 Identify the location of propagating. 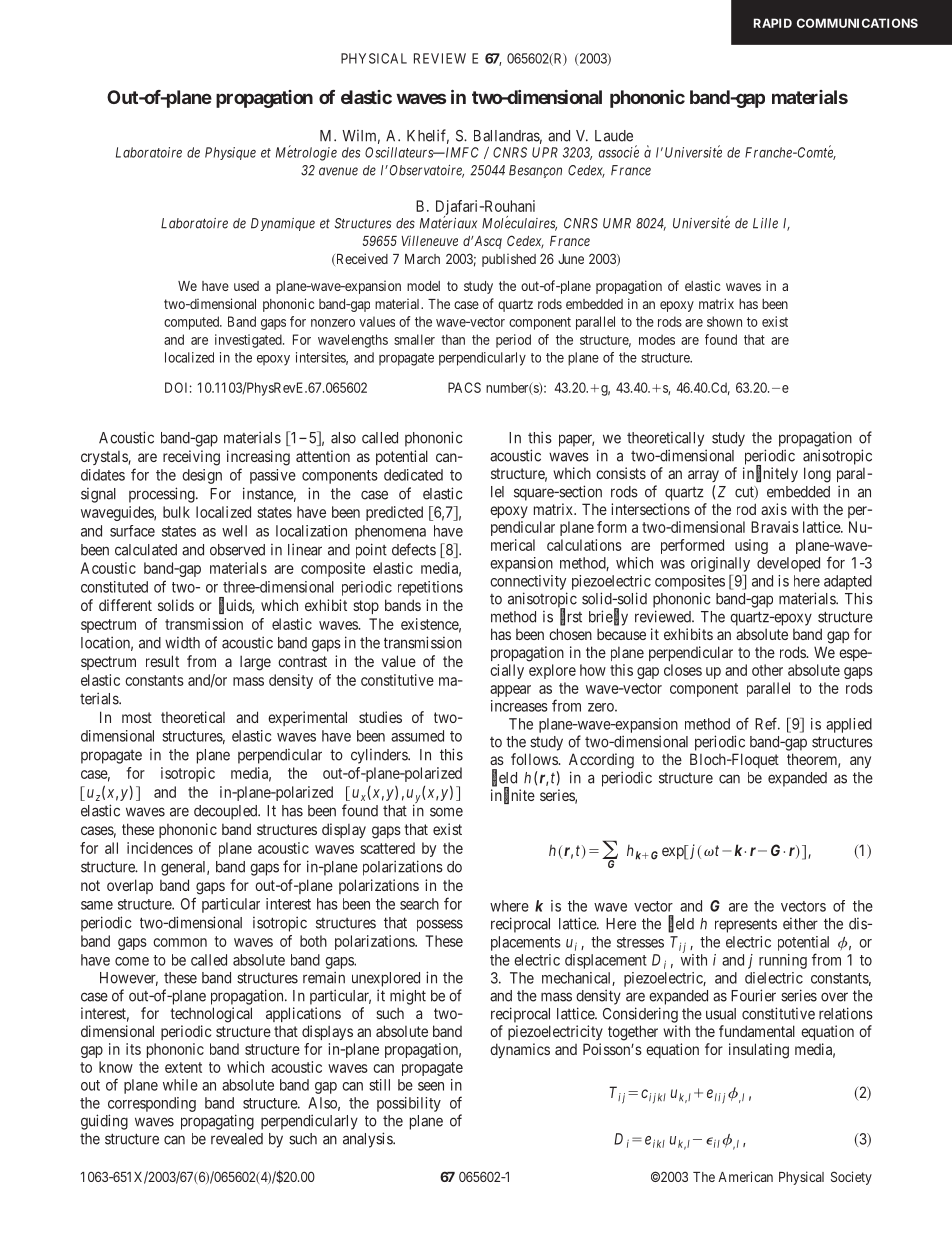
(217, 1122).
